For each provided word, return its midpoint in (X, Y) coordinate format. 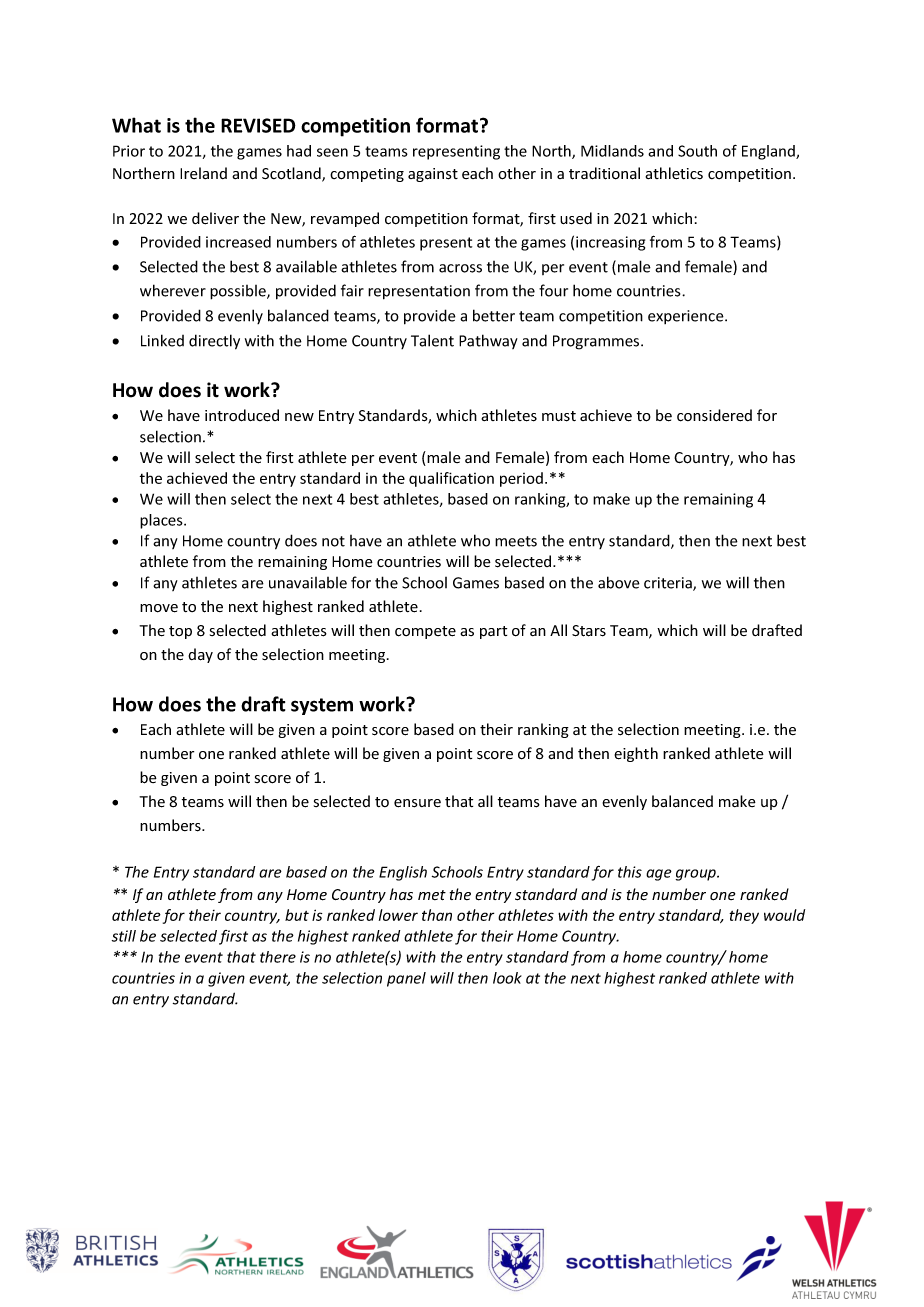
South (697, 151)
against (433, 175)
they (744, 916)
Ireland (203, 173)
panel (406, 979)
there (278, 957)
